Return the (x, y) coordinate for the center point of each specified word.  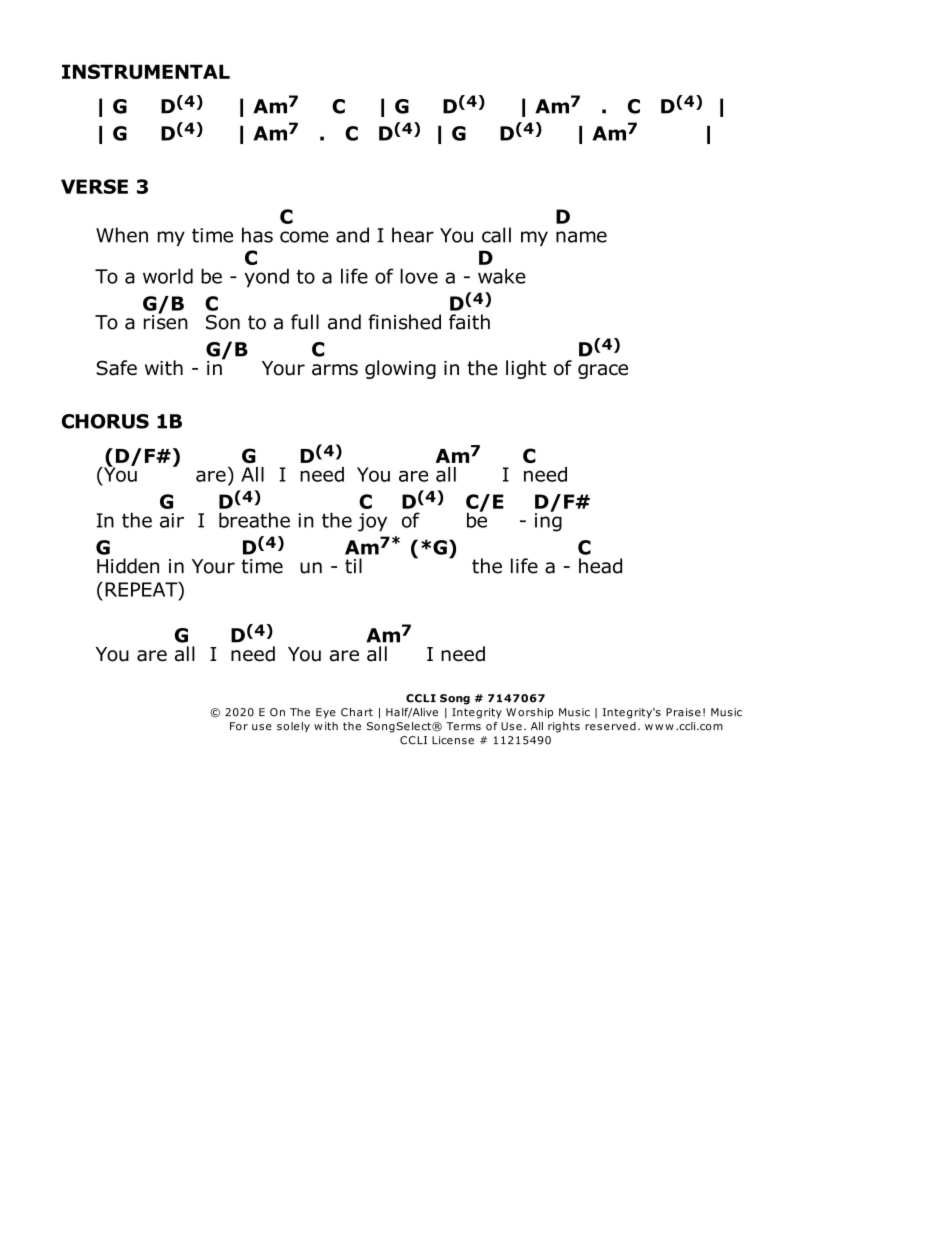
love (419, 276)
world (168, 276)
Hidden (128, 566)
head (600, 566)
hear (413, 235)
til (353, 566)
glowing (400, 369)
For (239, 726)
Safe (116, 368)
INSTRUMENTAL (146, 71)
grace (603, 371)
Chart (357, 712)
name (581, 237)
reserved (610, 726)
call (496, 235)
